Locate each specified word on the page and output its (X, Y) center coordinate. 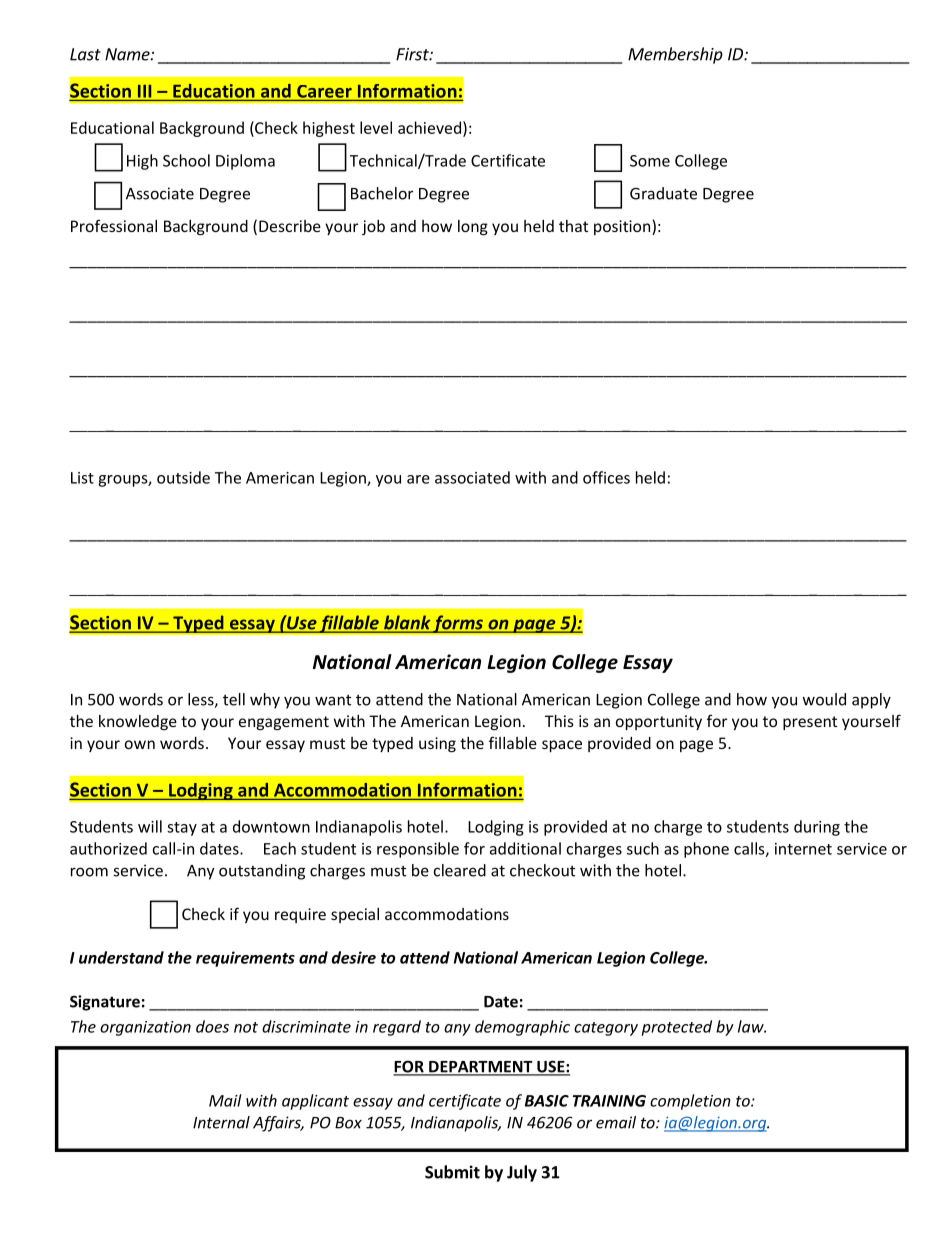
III (144, 91)
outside (183, 477)
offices (606, 477)
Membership (675, 55)
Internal (221, 1122)
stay (182, 829)
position (623, 227)
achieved (429, 127)
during (817, 828)
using (437, 744)
